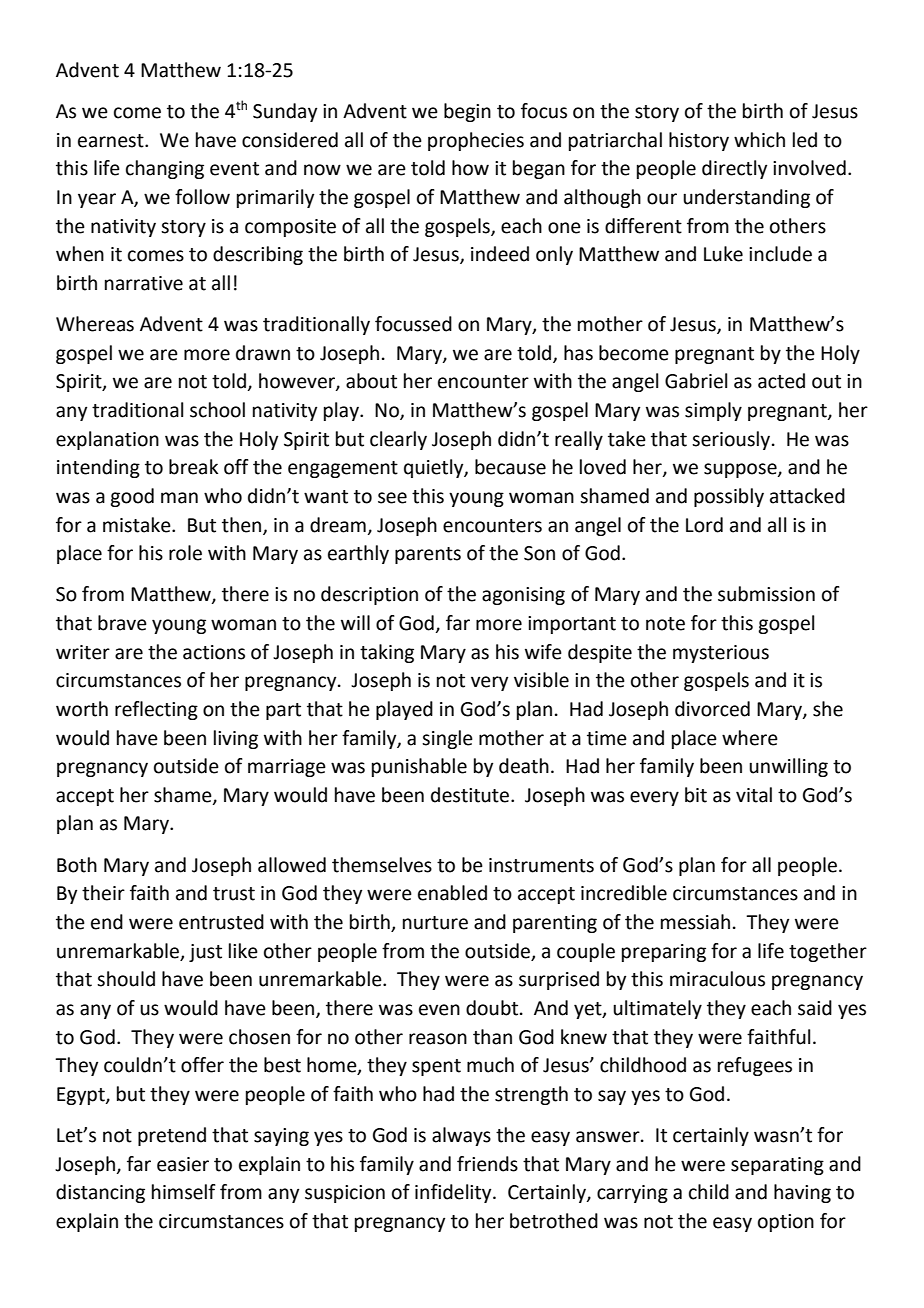 Image resolution: width=924 pixels, height=1308 pixels. I want to click on separating, so click(777, 1166).
